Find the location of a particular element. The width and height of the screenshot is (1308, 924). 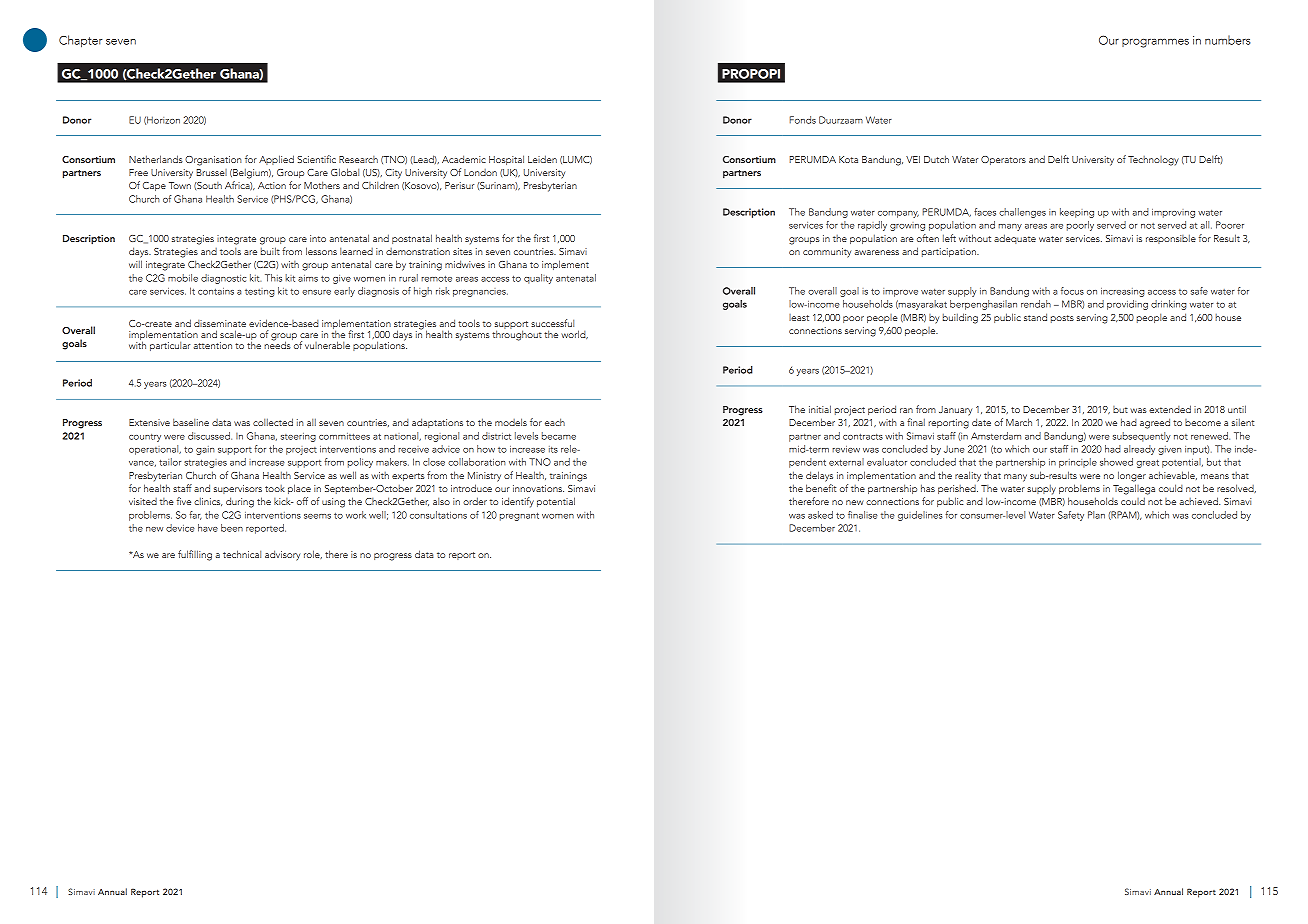

initial is located at coordinates (820, 409).
